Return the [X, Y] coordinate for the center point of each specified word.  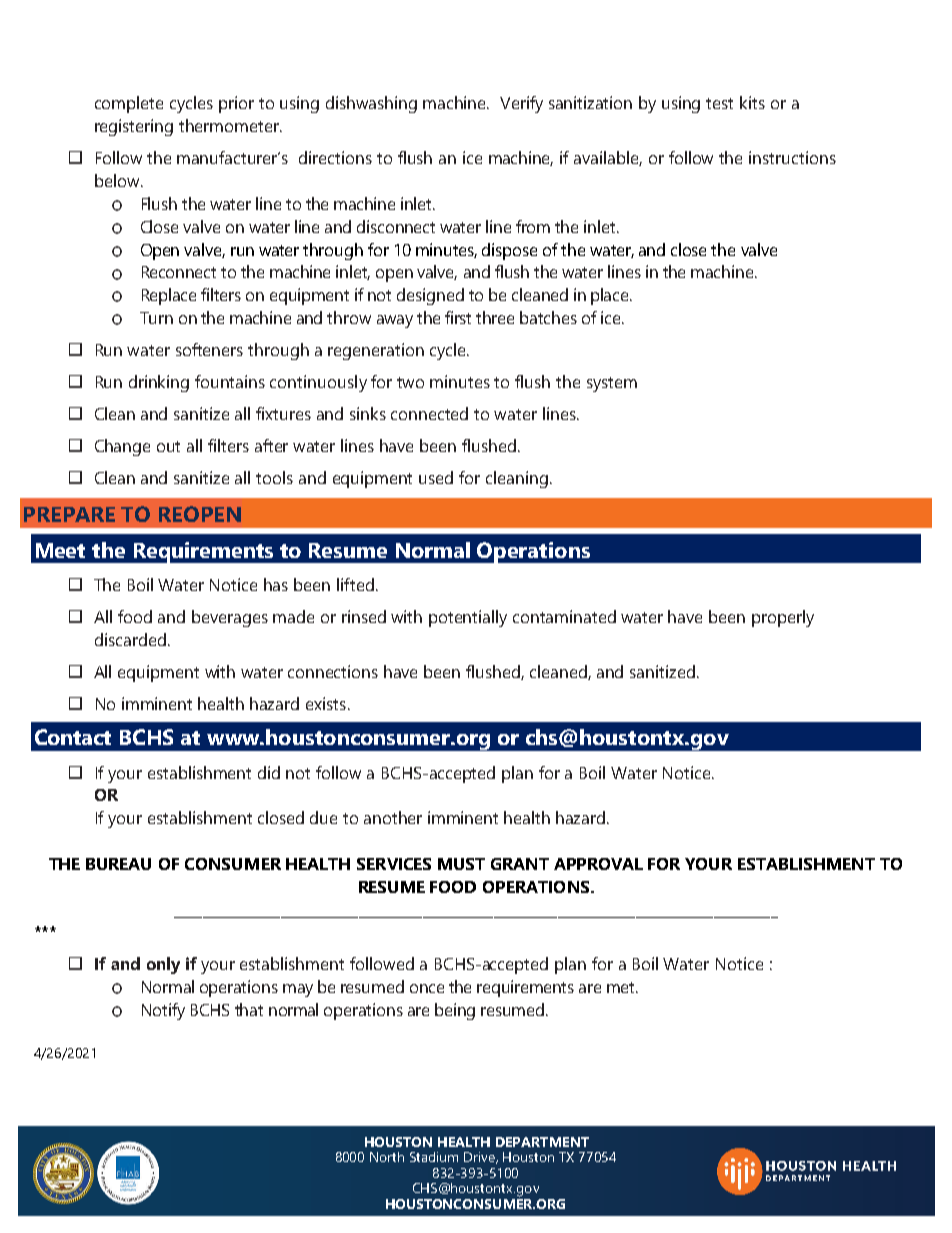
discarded [132, 639]
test [719, 103]
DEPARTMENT [542, 1142]
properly [783, 618]
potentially [468, 618]
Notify [163, 1011]
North [387, 1157]
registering [134, 127]
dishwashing [371, 104]
